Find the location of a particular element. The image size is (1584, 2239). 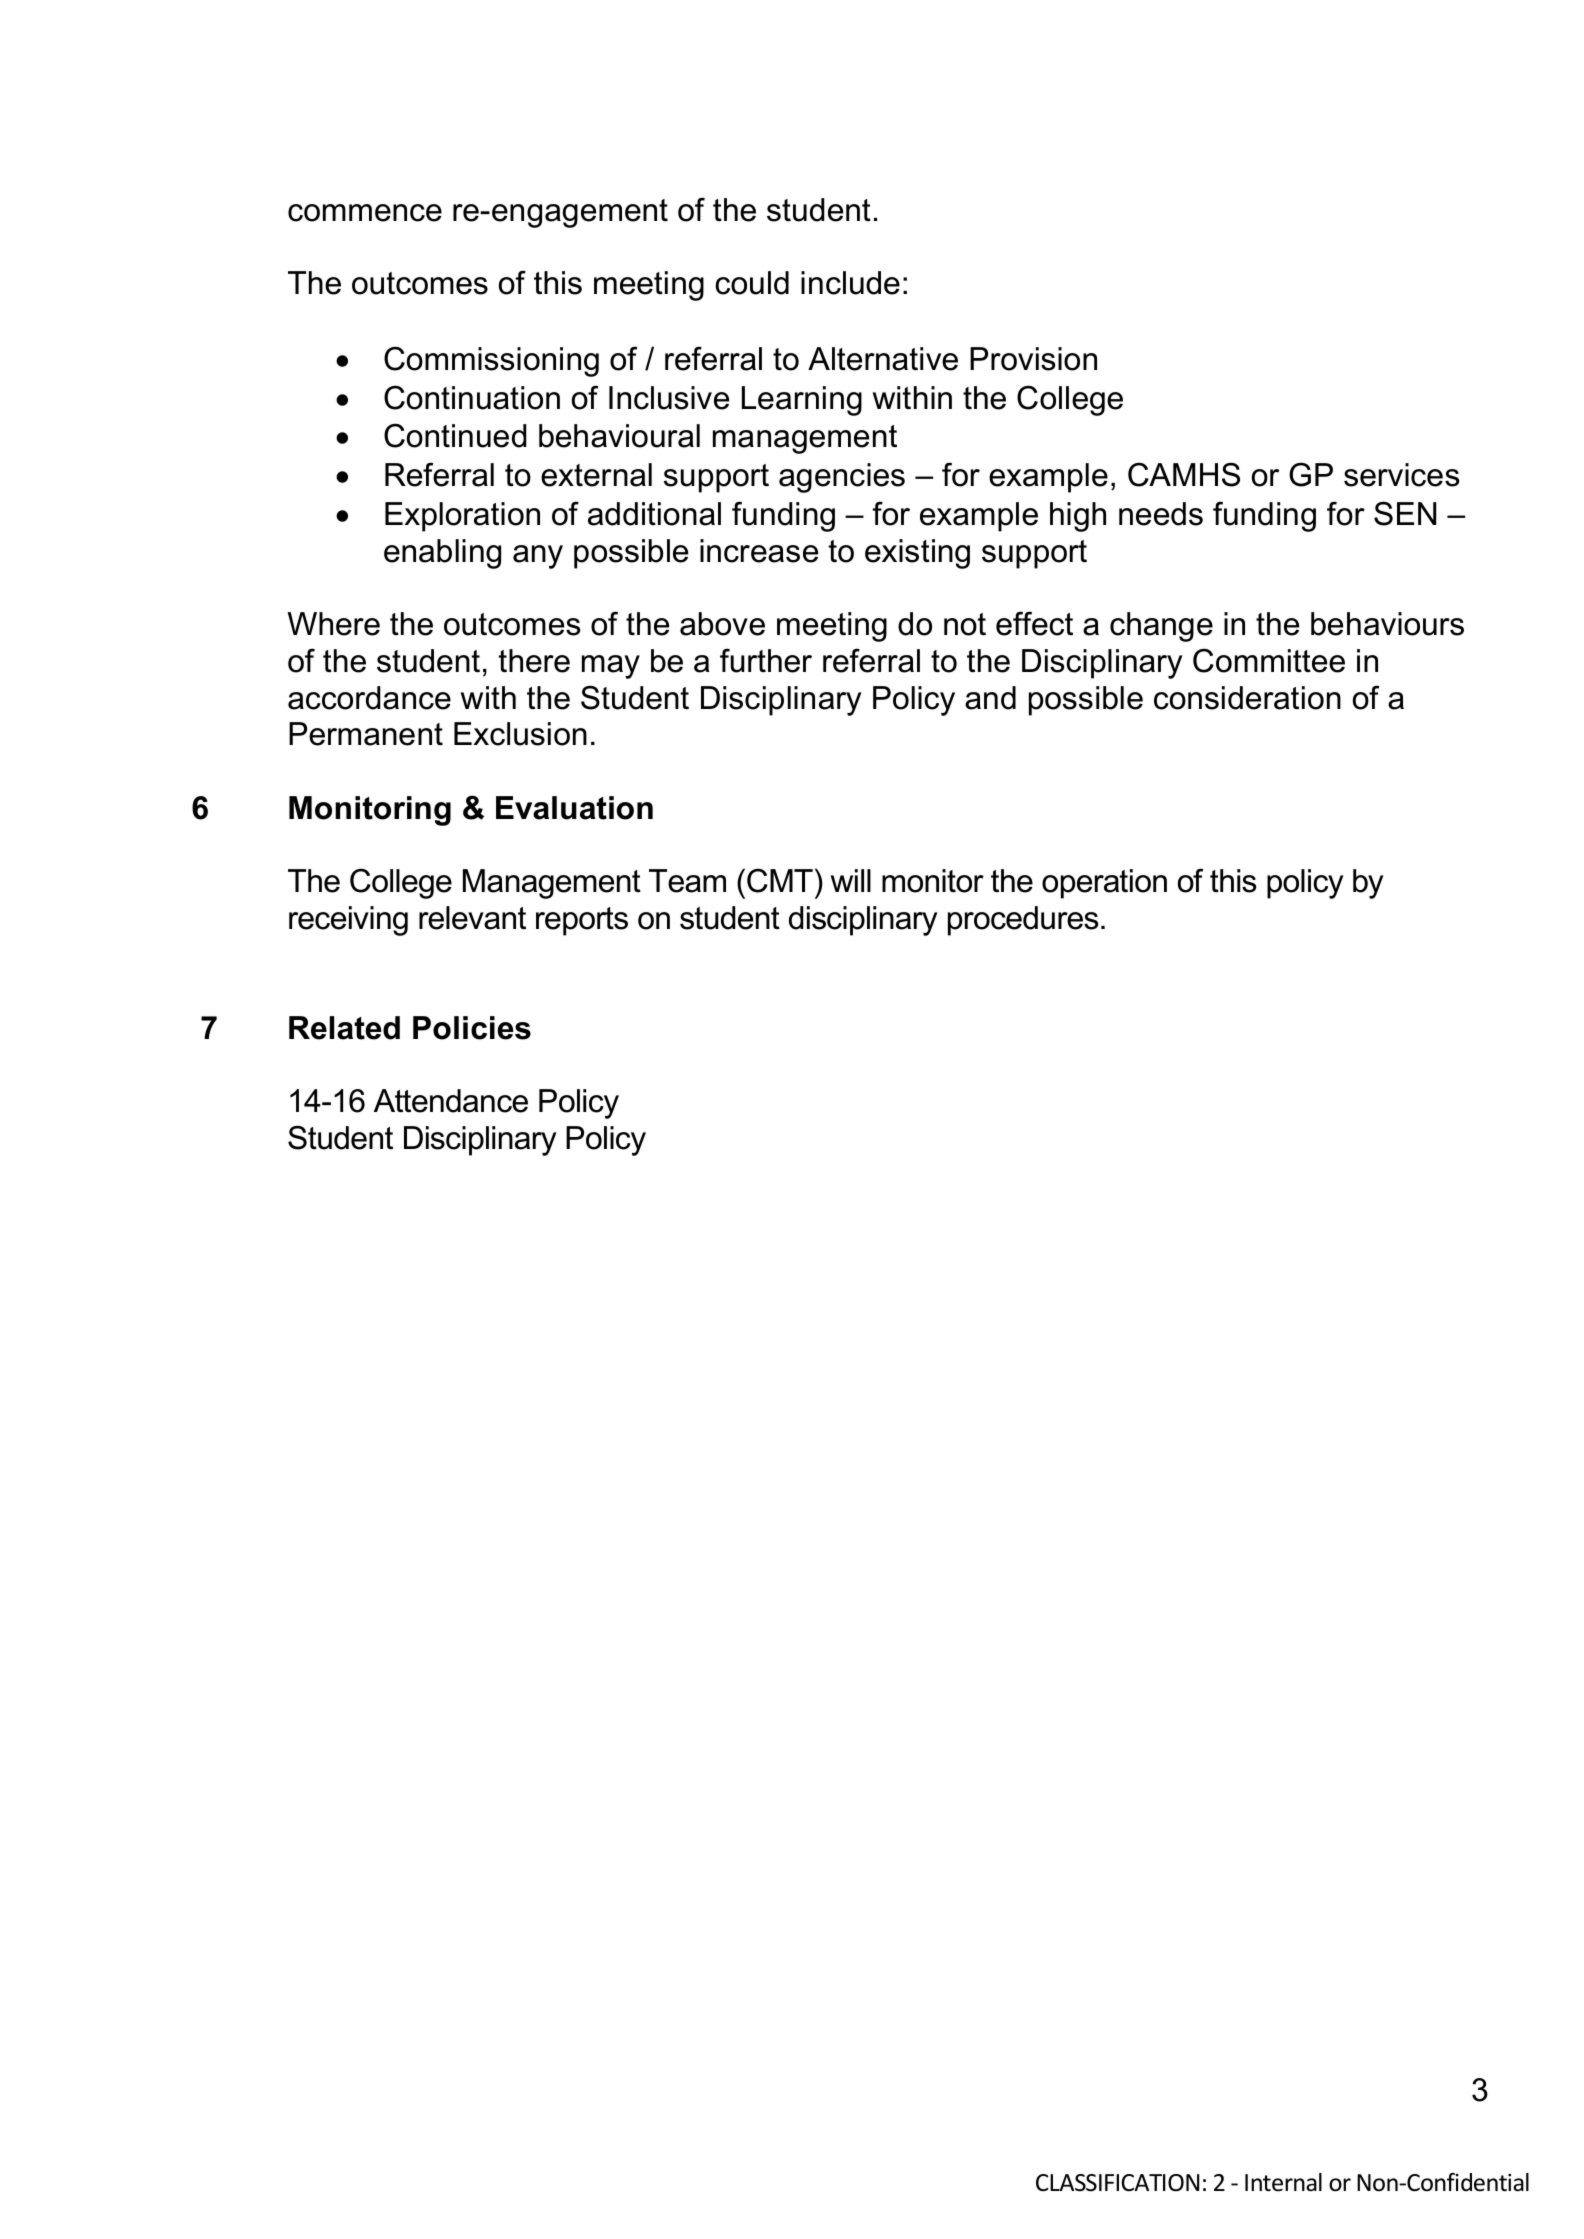

Internal is located at coordinates (1283, 2182).
